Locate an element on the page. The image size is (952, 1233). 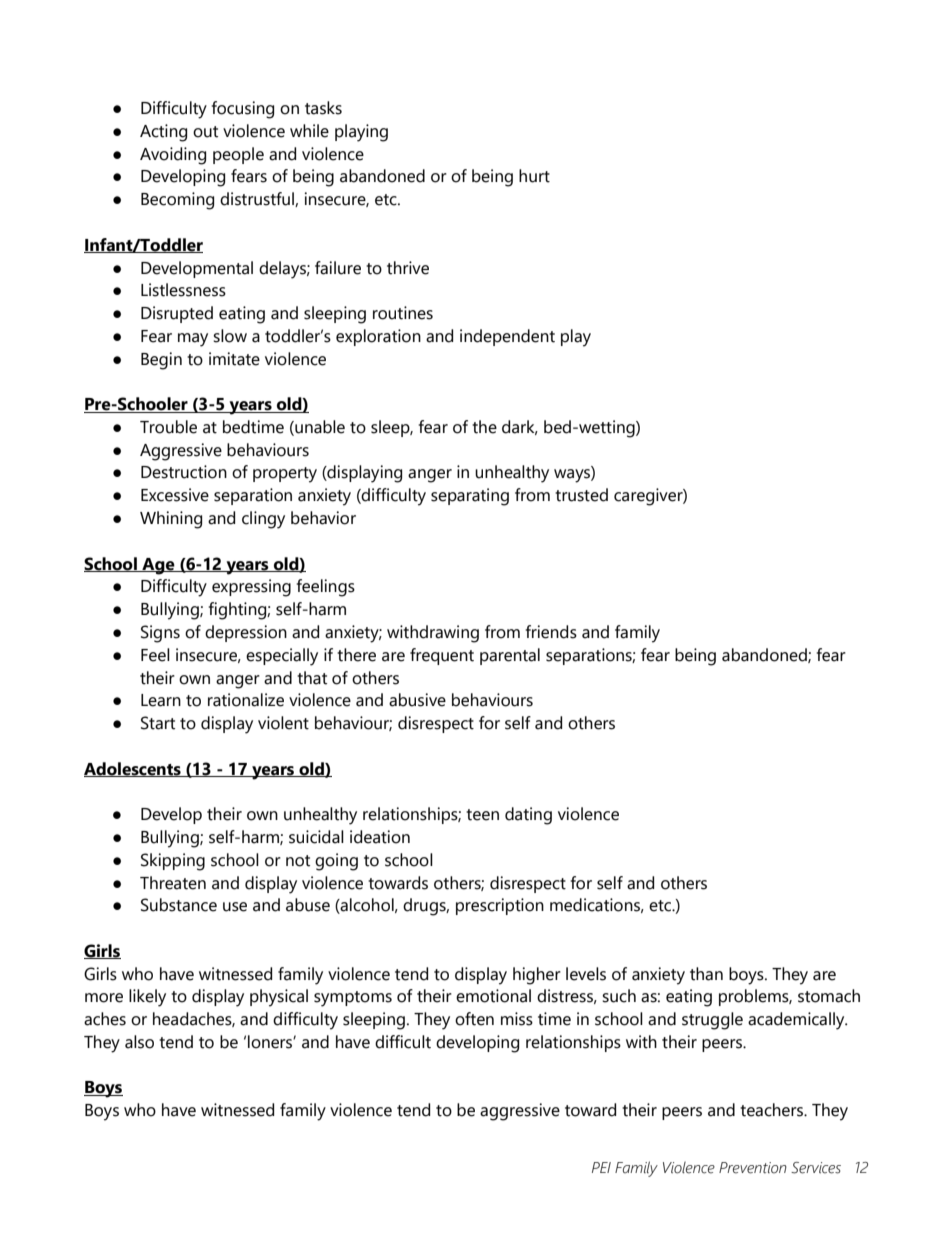
independent is located at coordinates (507, 337).
